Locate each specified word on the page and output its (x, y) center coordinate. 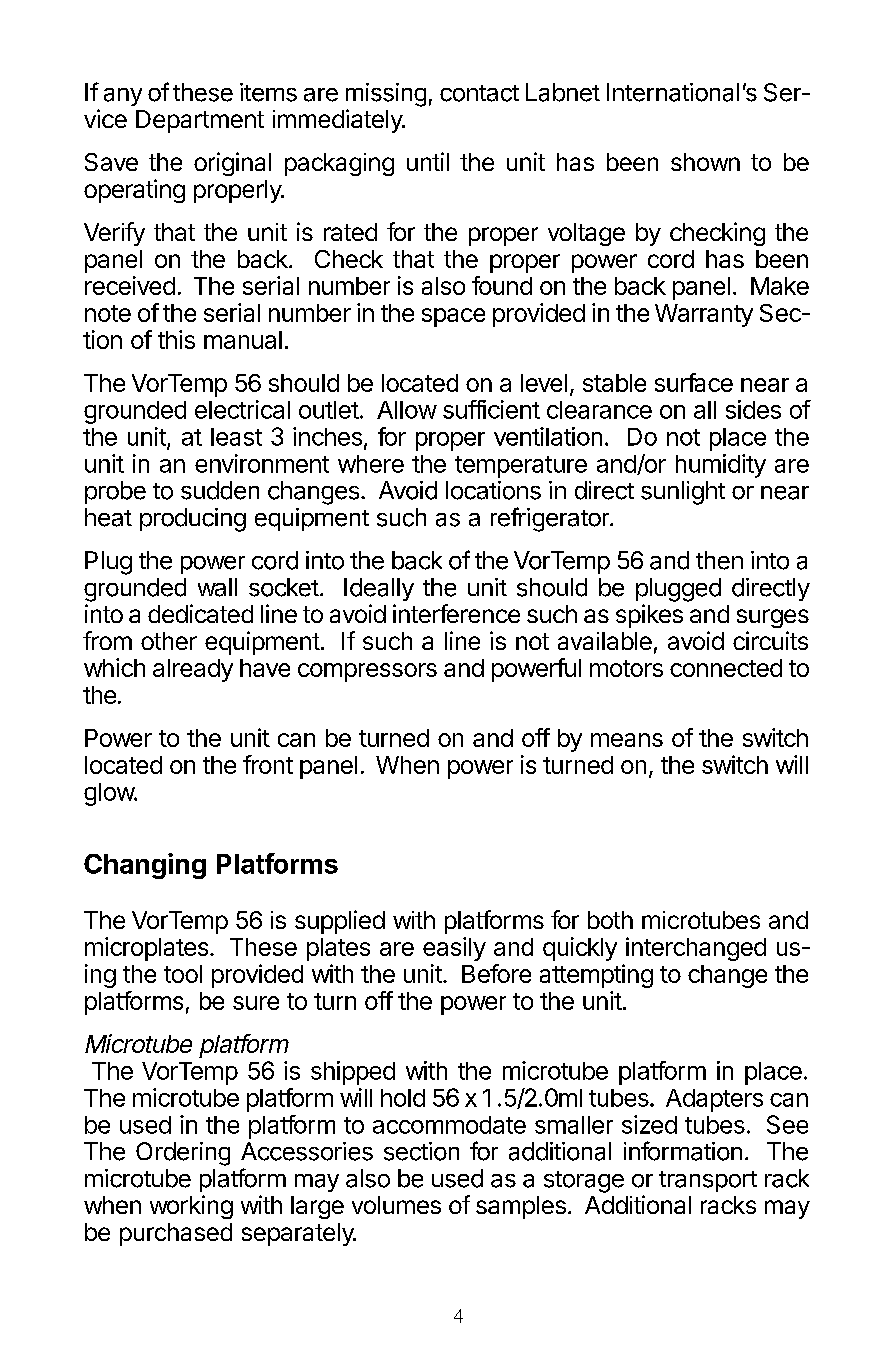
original (232, 164)
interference (456, 613)
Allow (407, 410)
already (193, 670)
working (191, 1207)
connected (726, 668)
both (610, 920)
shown (705, 162)
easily (454, 949)
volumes (396, 1205)
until (428, 161)
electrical (242, 409)
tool (183, 974)
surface (694, 382)
